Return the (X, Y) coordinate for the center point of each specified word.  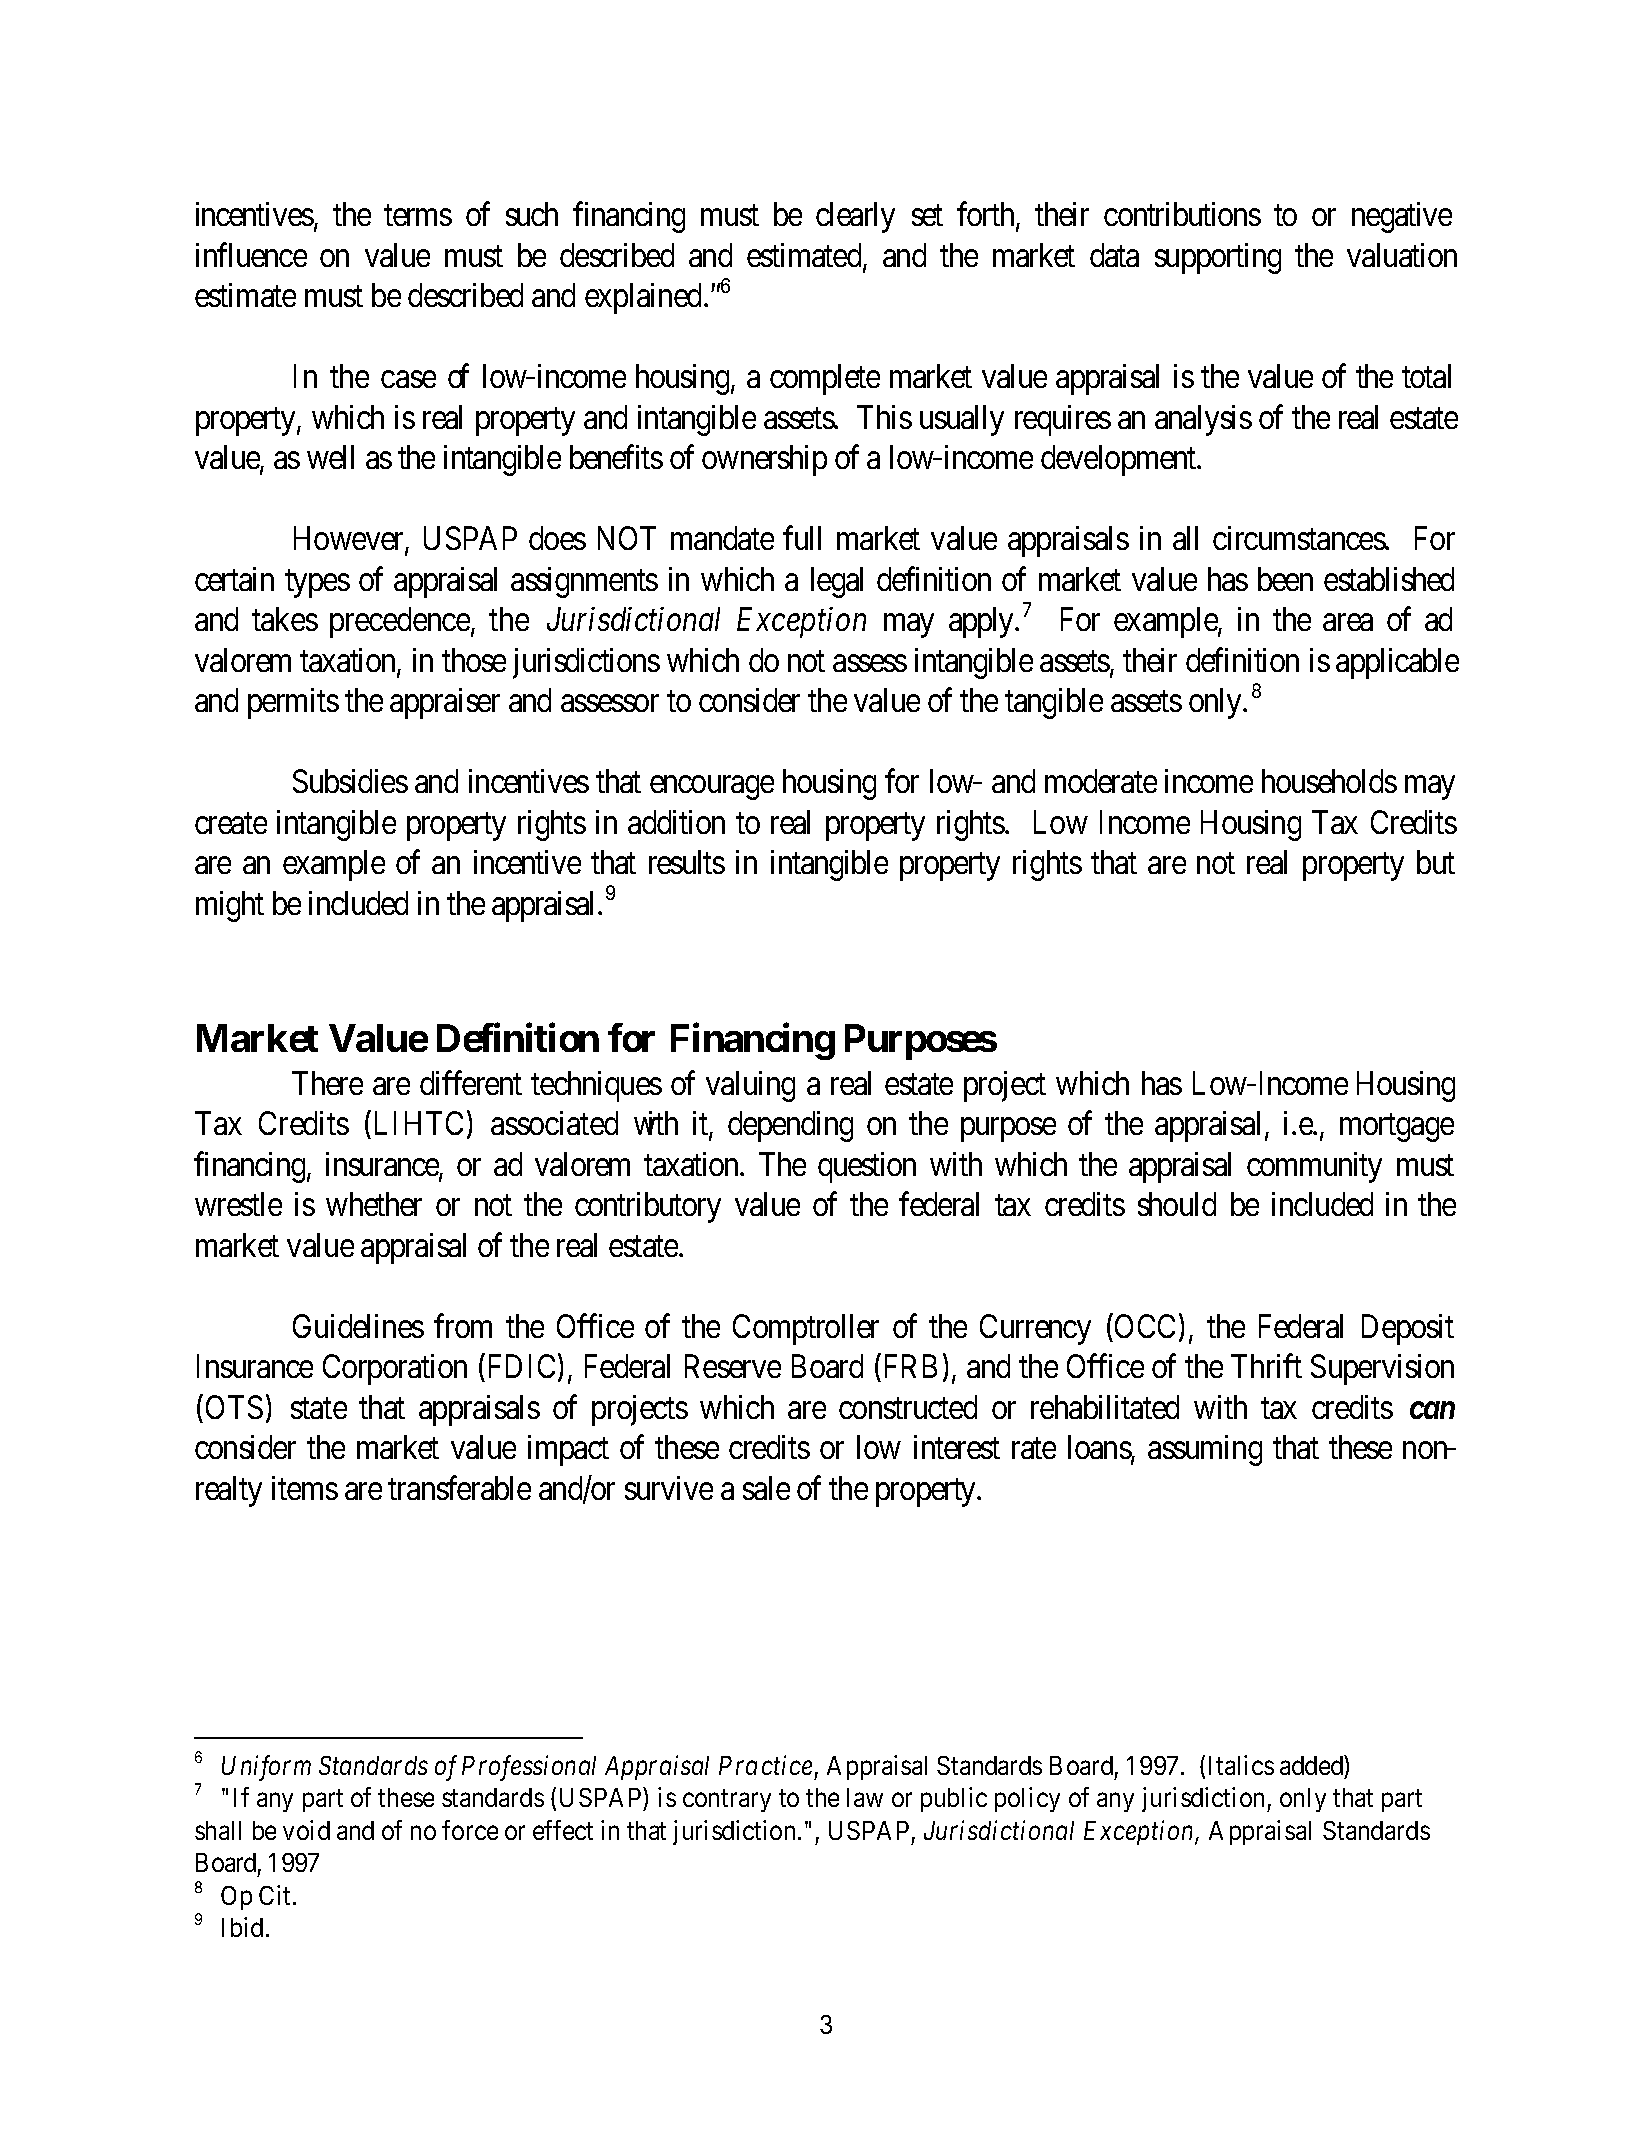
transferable (459, 1488)
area (1348, 622)
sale (766, 1488)
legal (837, 582)
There (327, 1083)
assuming (1205, 1450)
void (306, 1830)
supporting (1218, 258)
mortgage (1397, 1128)
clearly (855, 217)
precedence (401, 622)
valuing (750, 1086)
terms (418, 216)
